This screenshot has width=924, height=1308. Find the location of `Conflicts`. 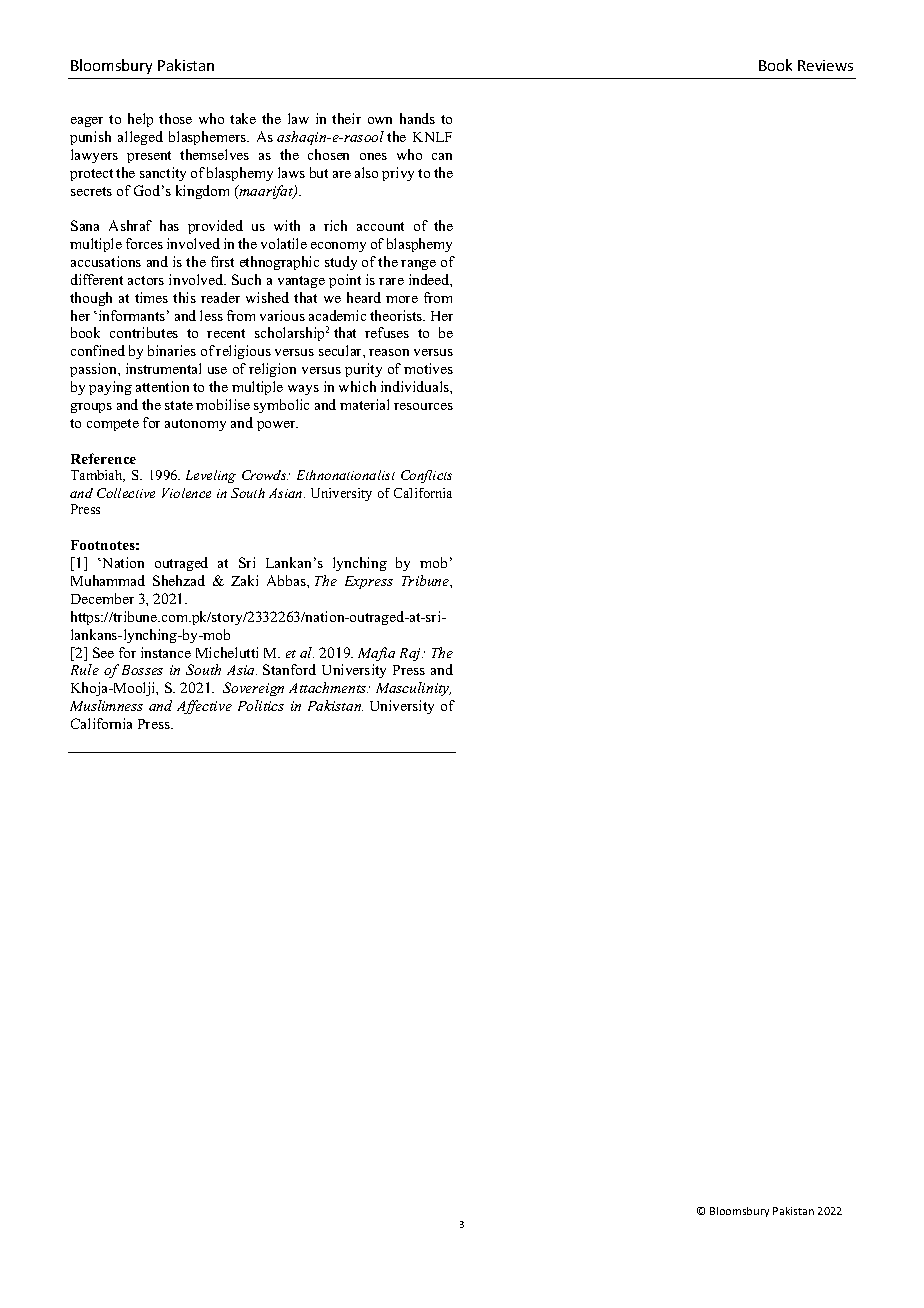

Conflicts is located at coordinates (426, 476).
